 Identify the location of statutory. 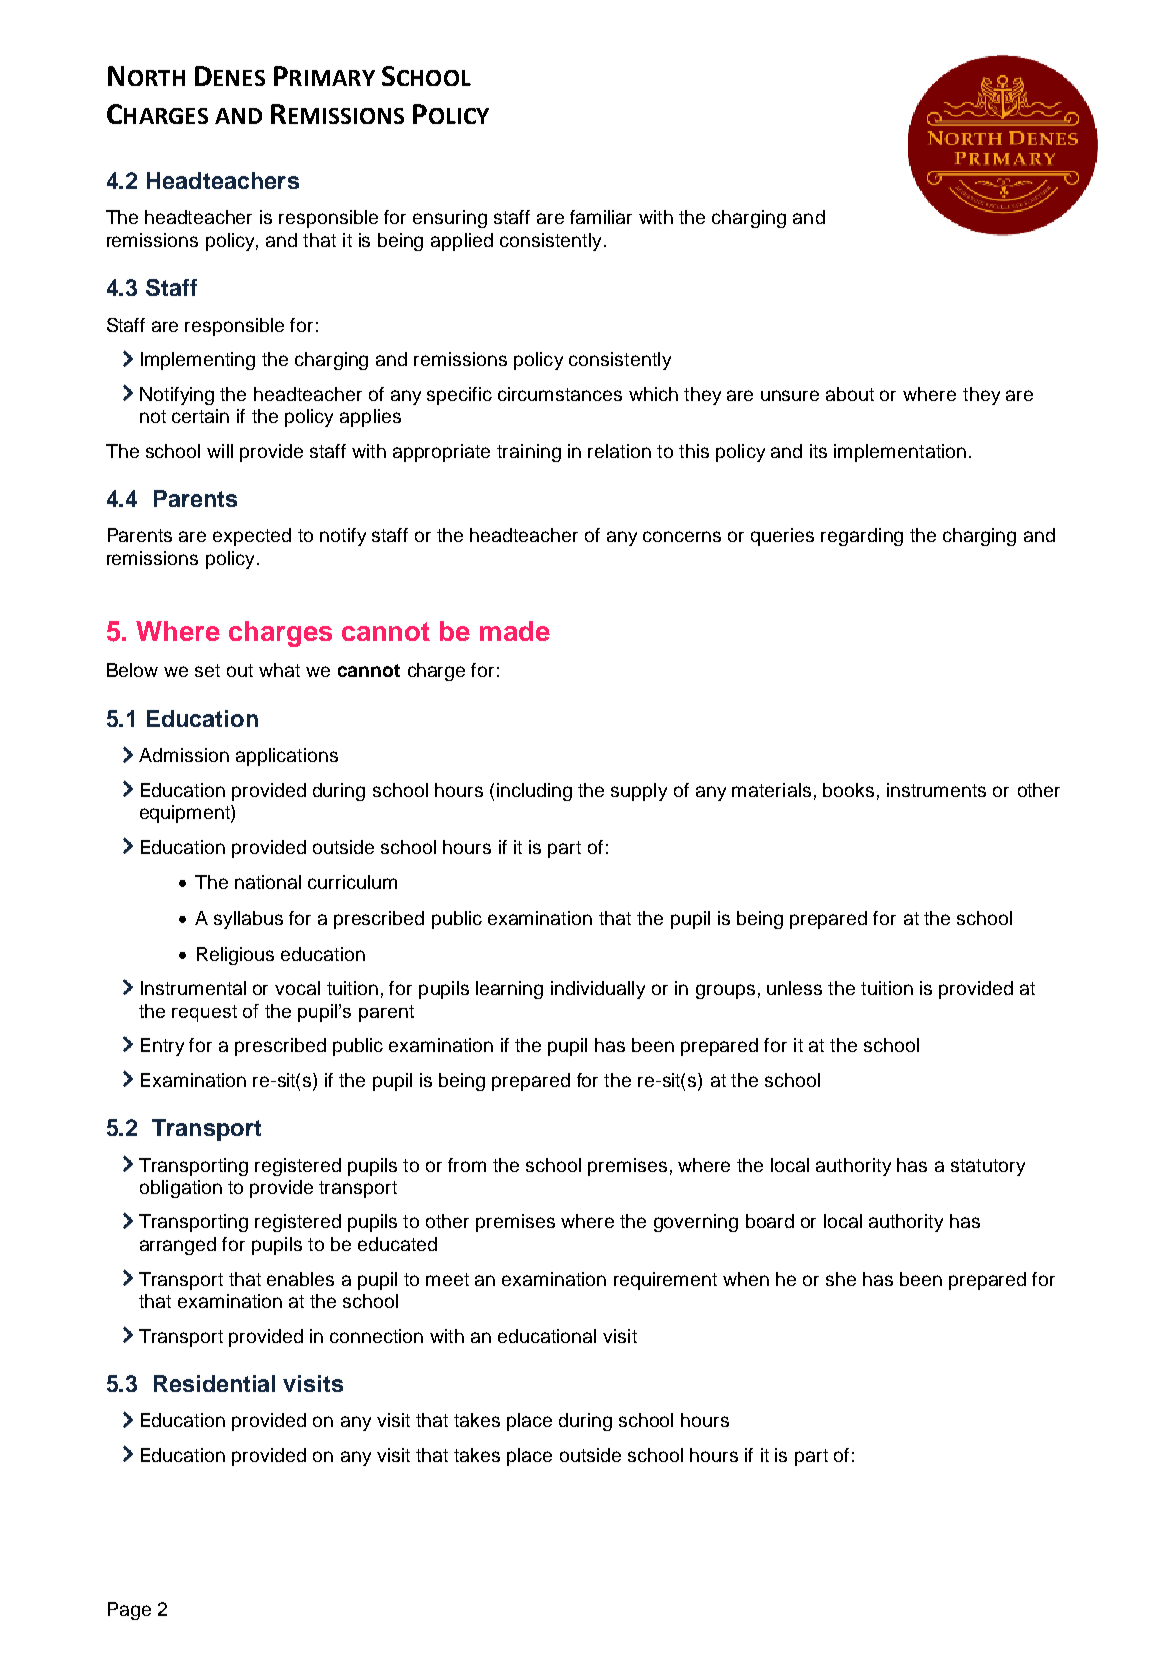
(988, 1167).
